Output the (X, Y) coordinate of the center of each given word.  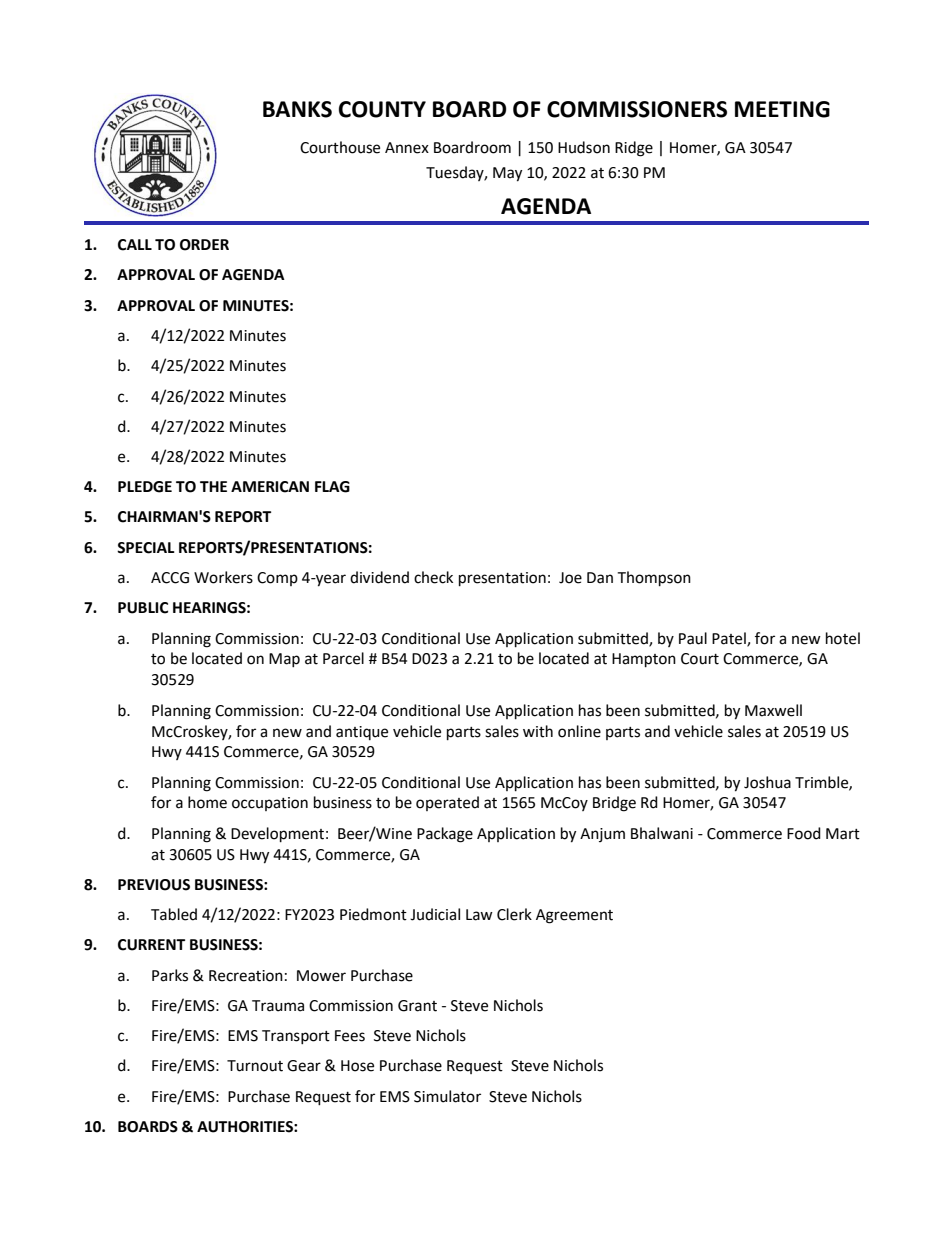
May (507, 174)
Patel (730, 639)
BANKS (297, 109)
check (433, 577)
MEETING (782, 109)
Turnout (255, 1066)
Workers (223, 577)
